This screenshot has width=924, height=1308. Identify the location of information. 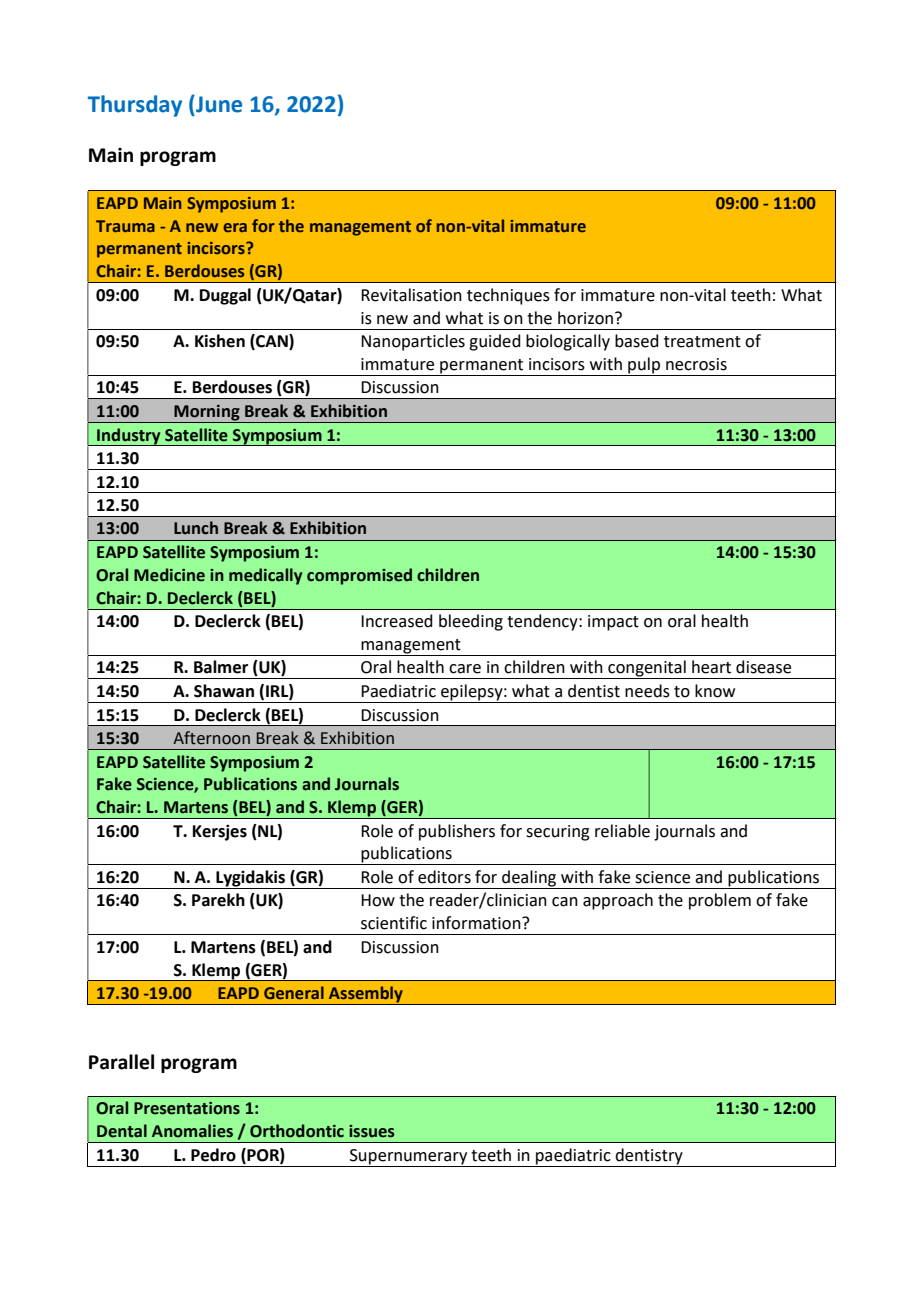
(477, 923).
